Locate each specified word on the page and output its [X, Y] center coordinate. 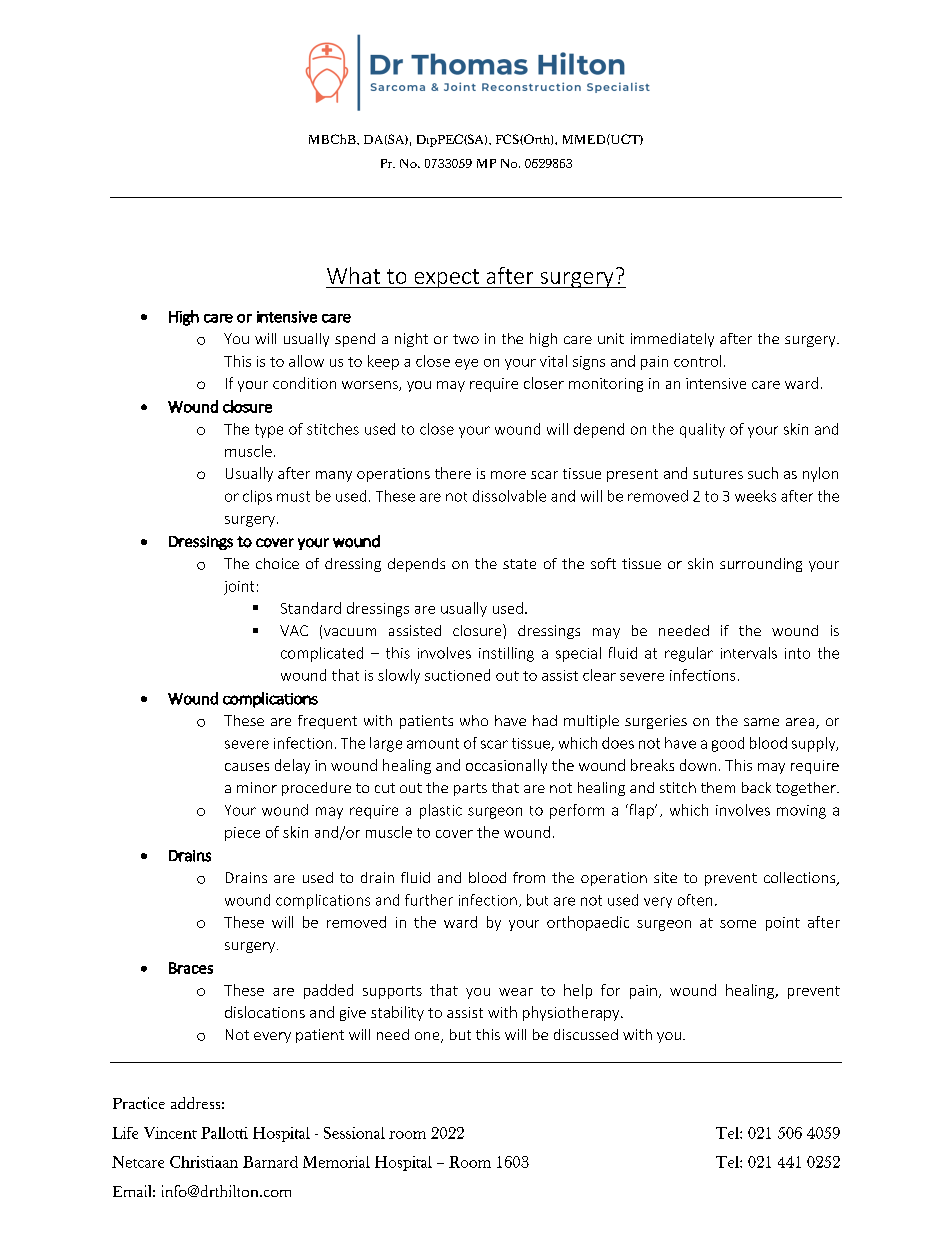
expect [446, 278]
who [474, 720]
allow [306, 361]
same [761, 722]
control [697, 361]
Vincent [170, 1133]
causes [247, 767]
